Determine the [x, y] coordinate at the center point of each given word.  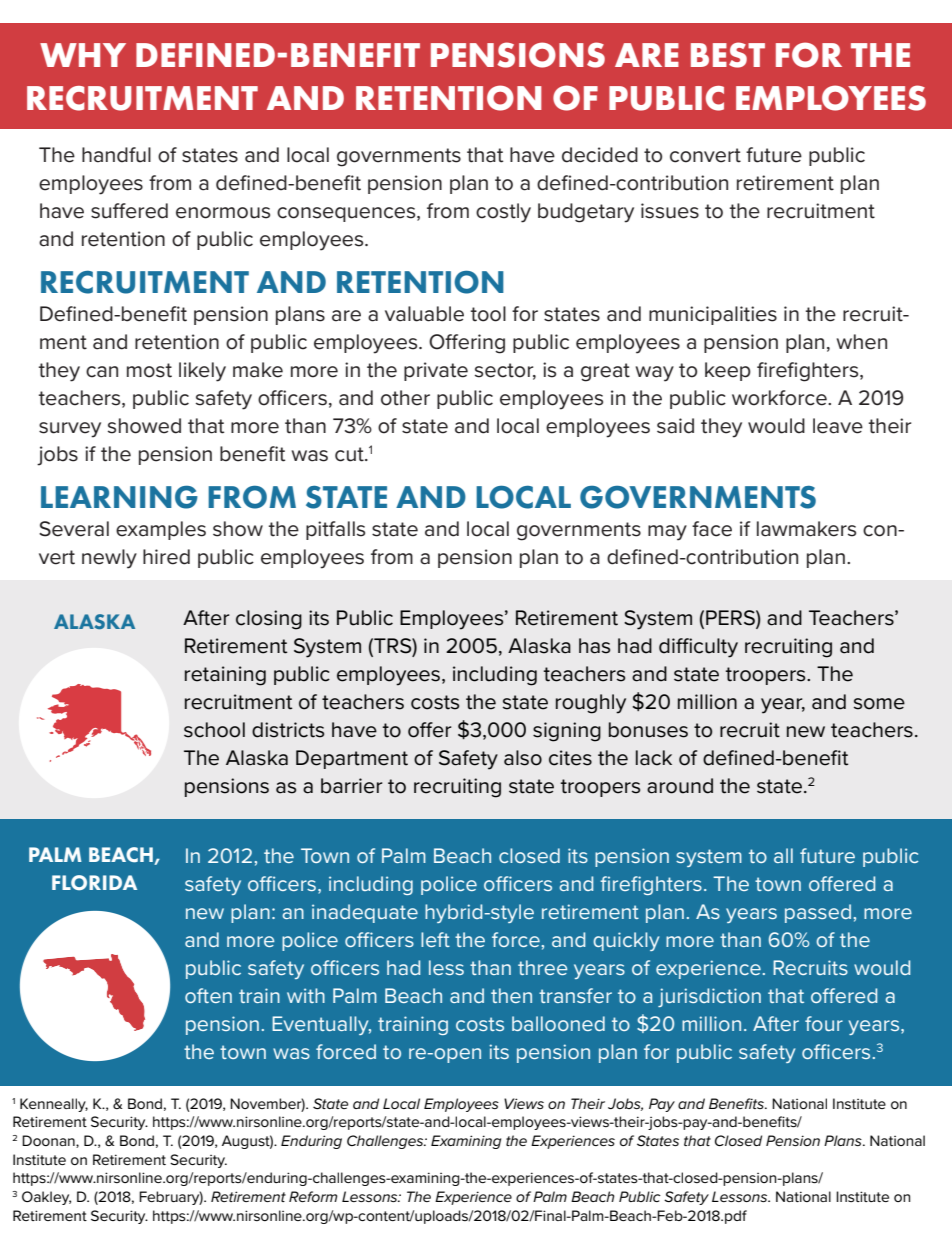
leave [838, 426]
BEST [728, 55]
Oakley [46, 1198]
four [824, 1023]
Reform [313, 1196]
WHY [83, 55]
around [680, 786]
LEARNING [119, 497]
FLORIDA [94, 883]
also [523, 758]
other [405, 398]
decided [600, 155]
